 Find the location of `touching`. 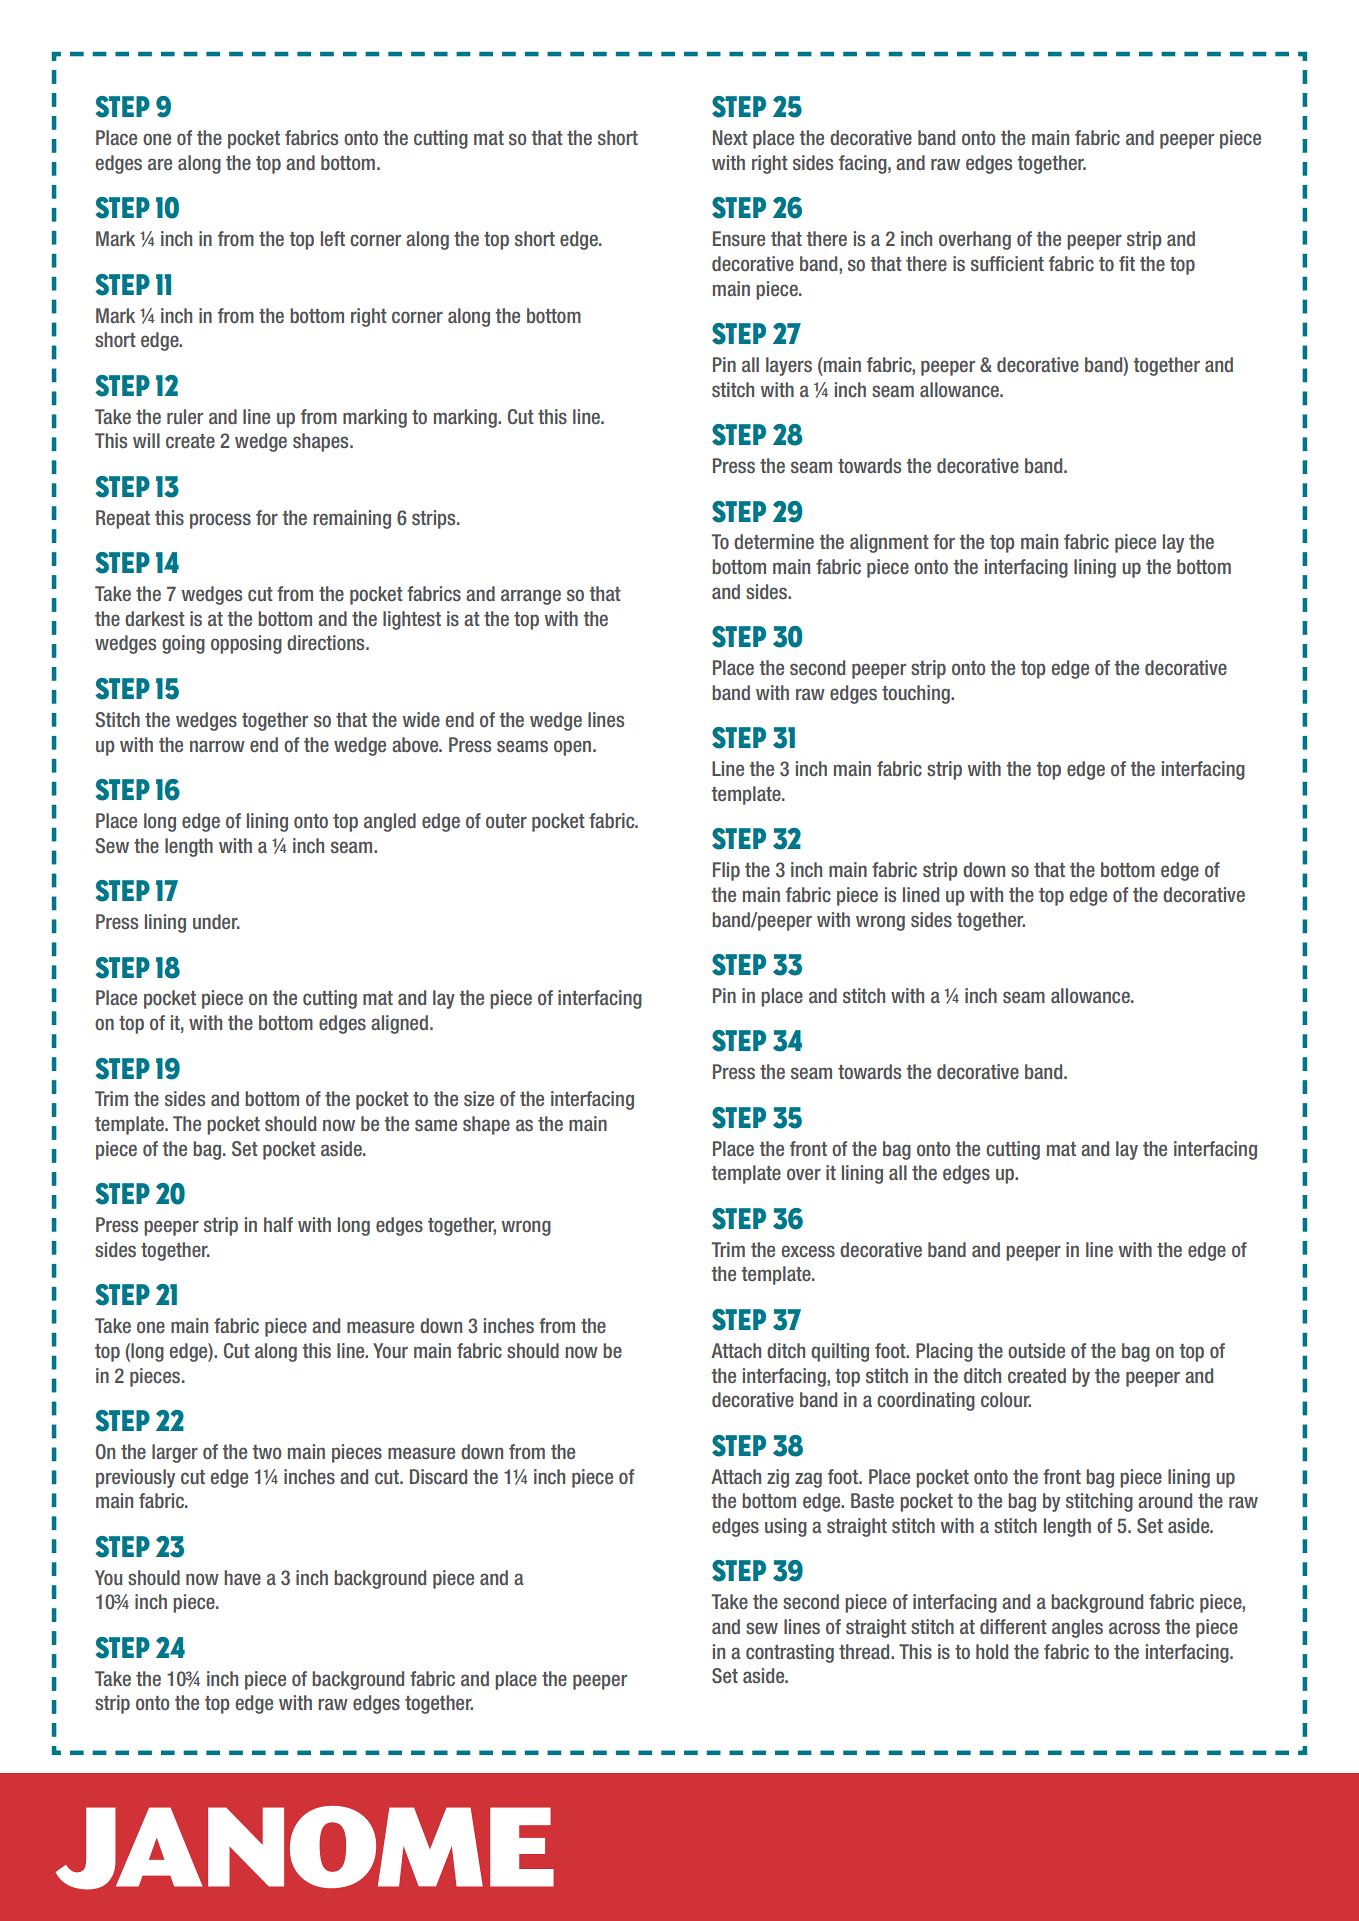

touching is located at coordinates (917, 694).
